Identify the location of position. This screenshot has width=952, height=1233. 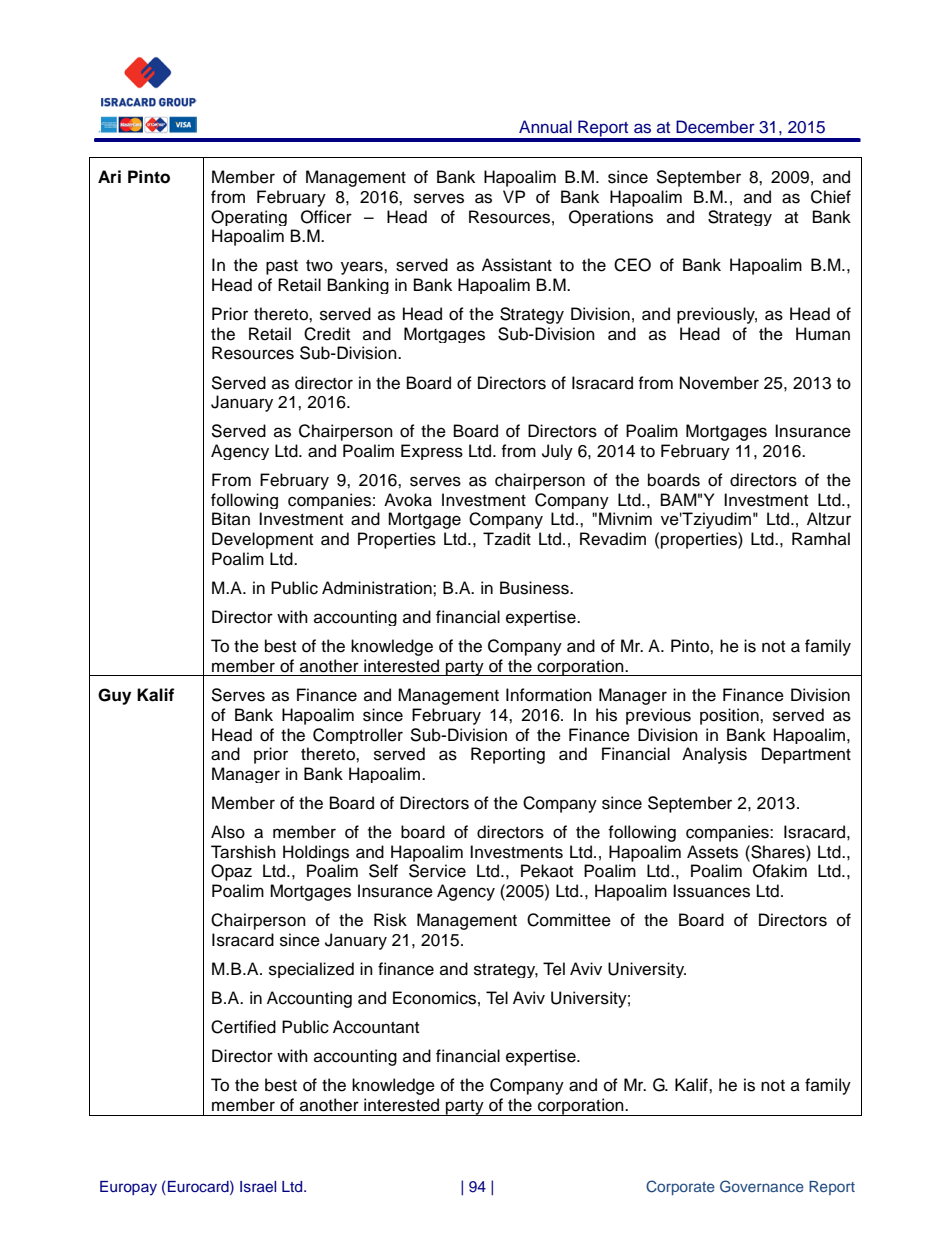
(730, 716).
